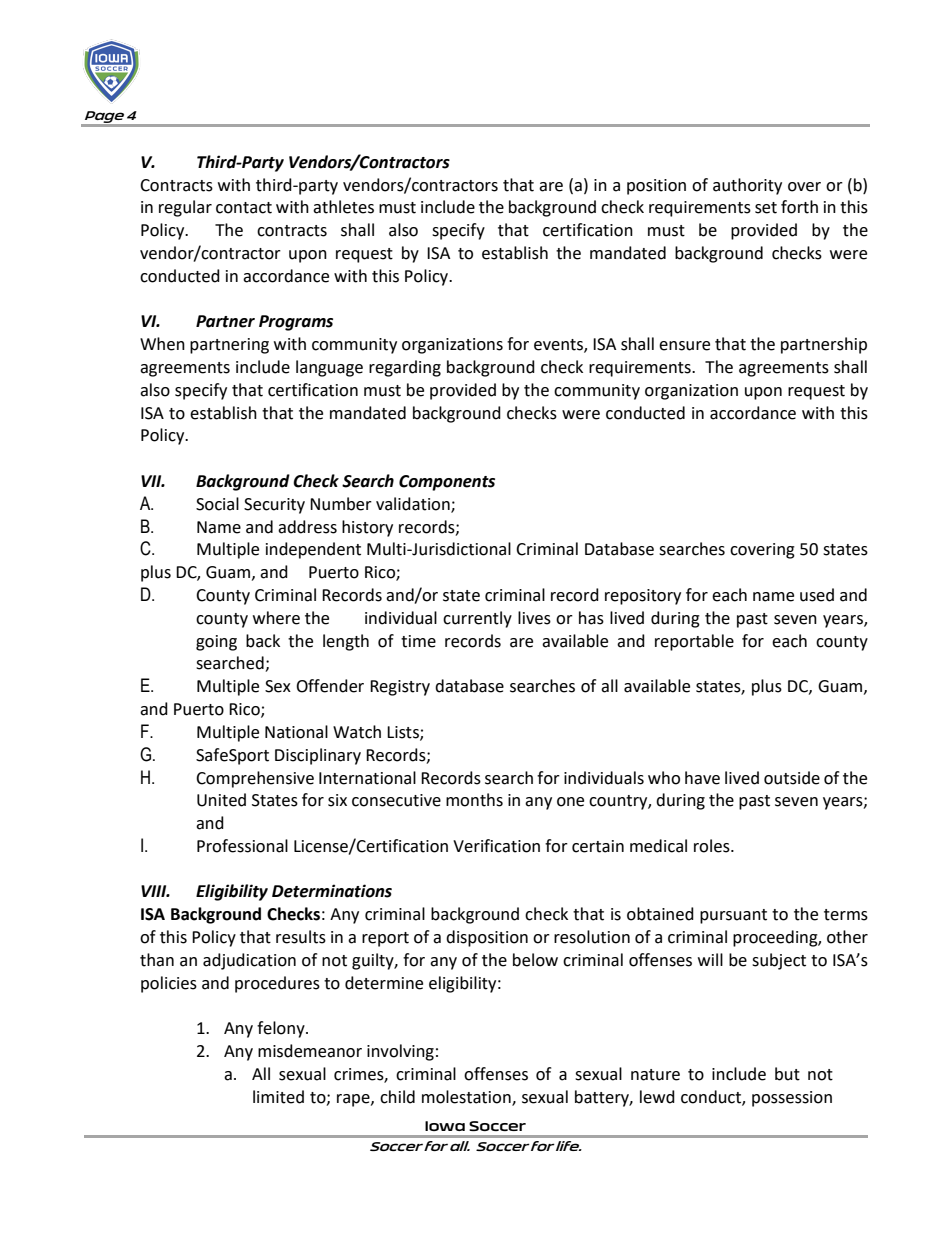 Image resolution: width=952 pixels, height=1233 pixels. Describe the element at coordinates (343, 207) in the screenshot. I see `athletes` at that location.
